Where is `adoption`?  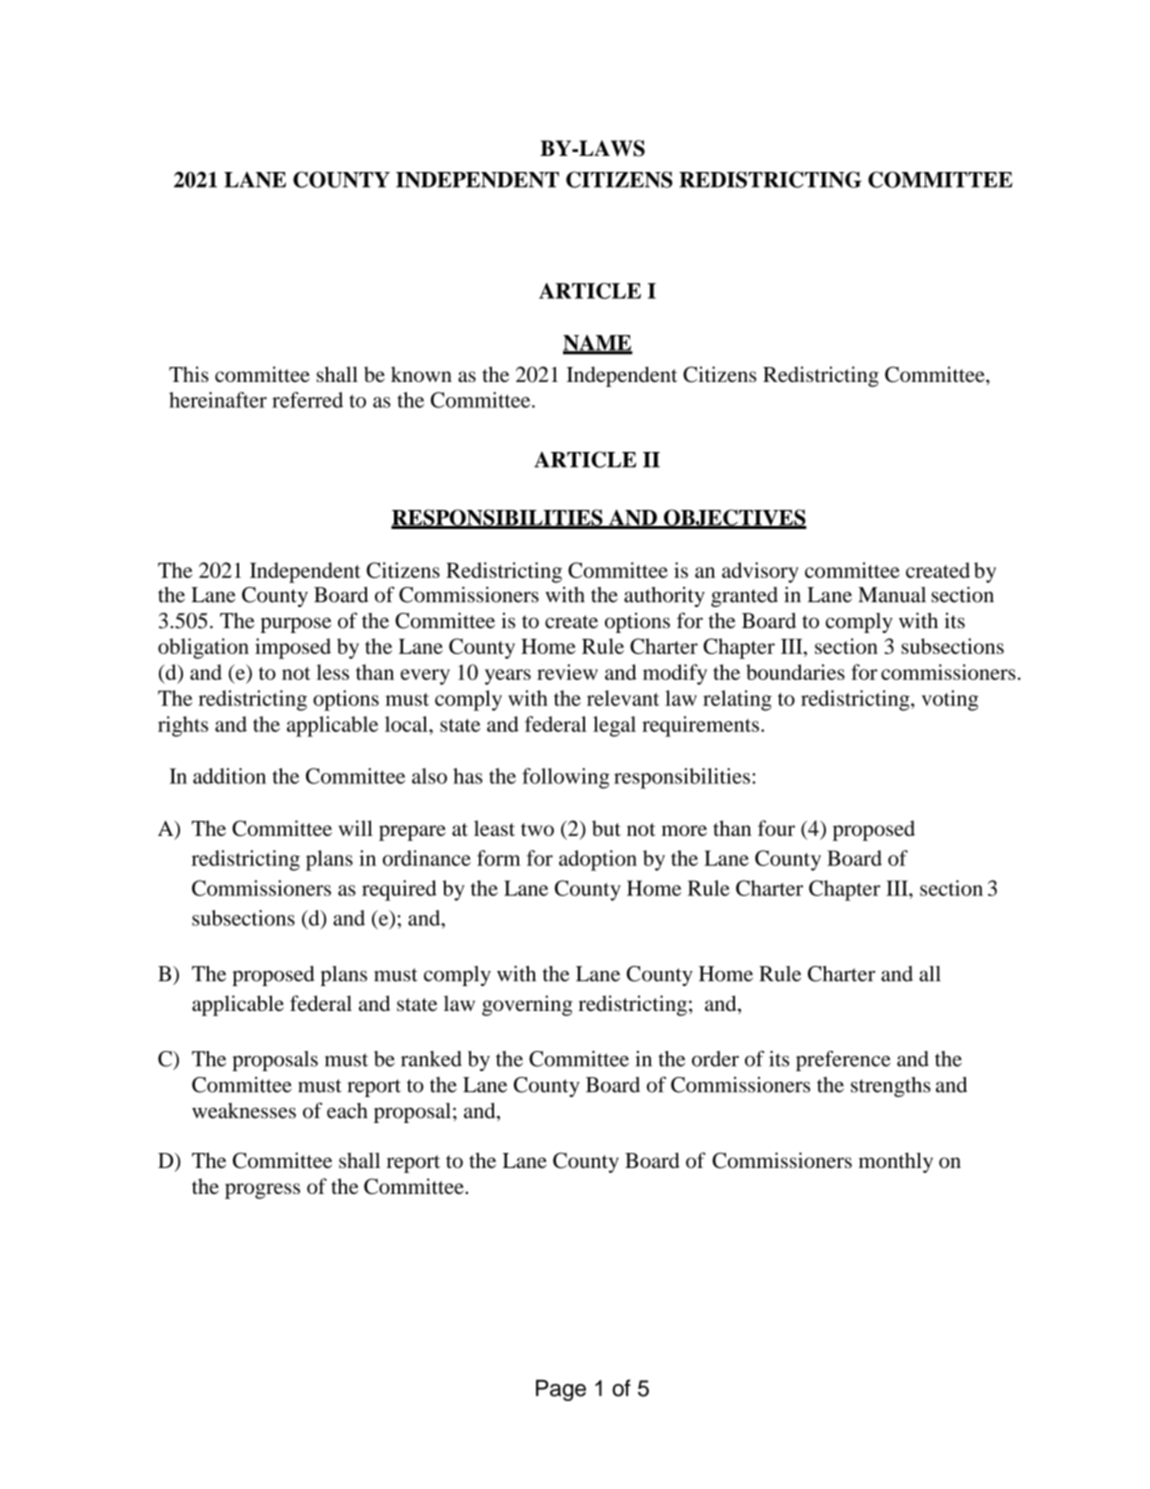
adoption is located at coordinates (598, 860).
